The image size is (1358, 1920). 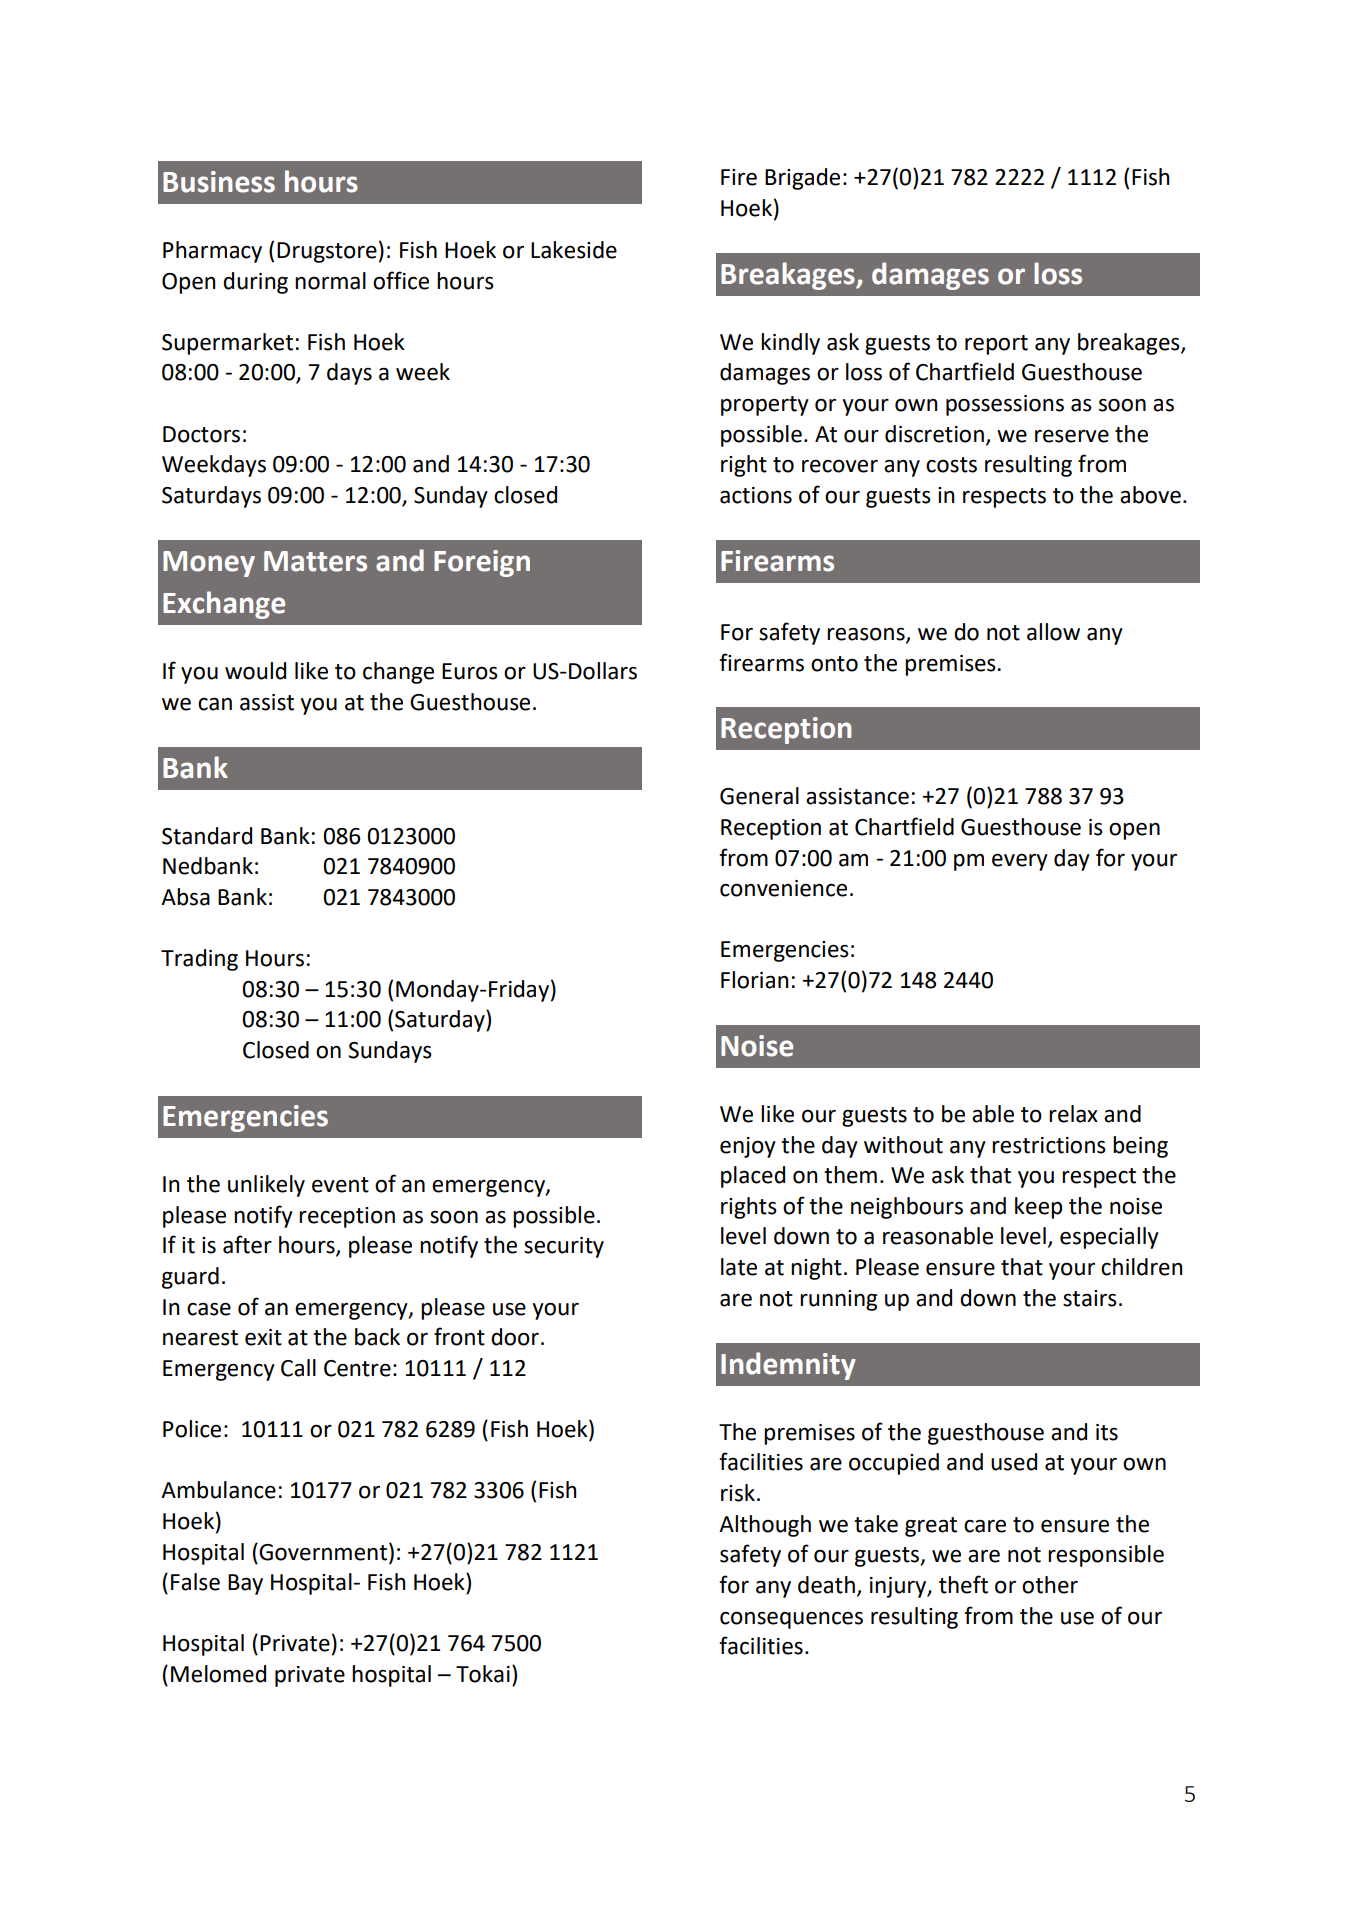 What do you see at coordinates (765, 1526) in the screenshot?
I see `Although` at bounding box center [765, 1526].
